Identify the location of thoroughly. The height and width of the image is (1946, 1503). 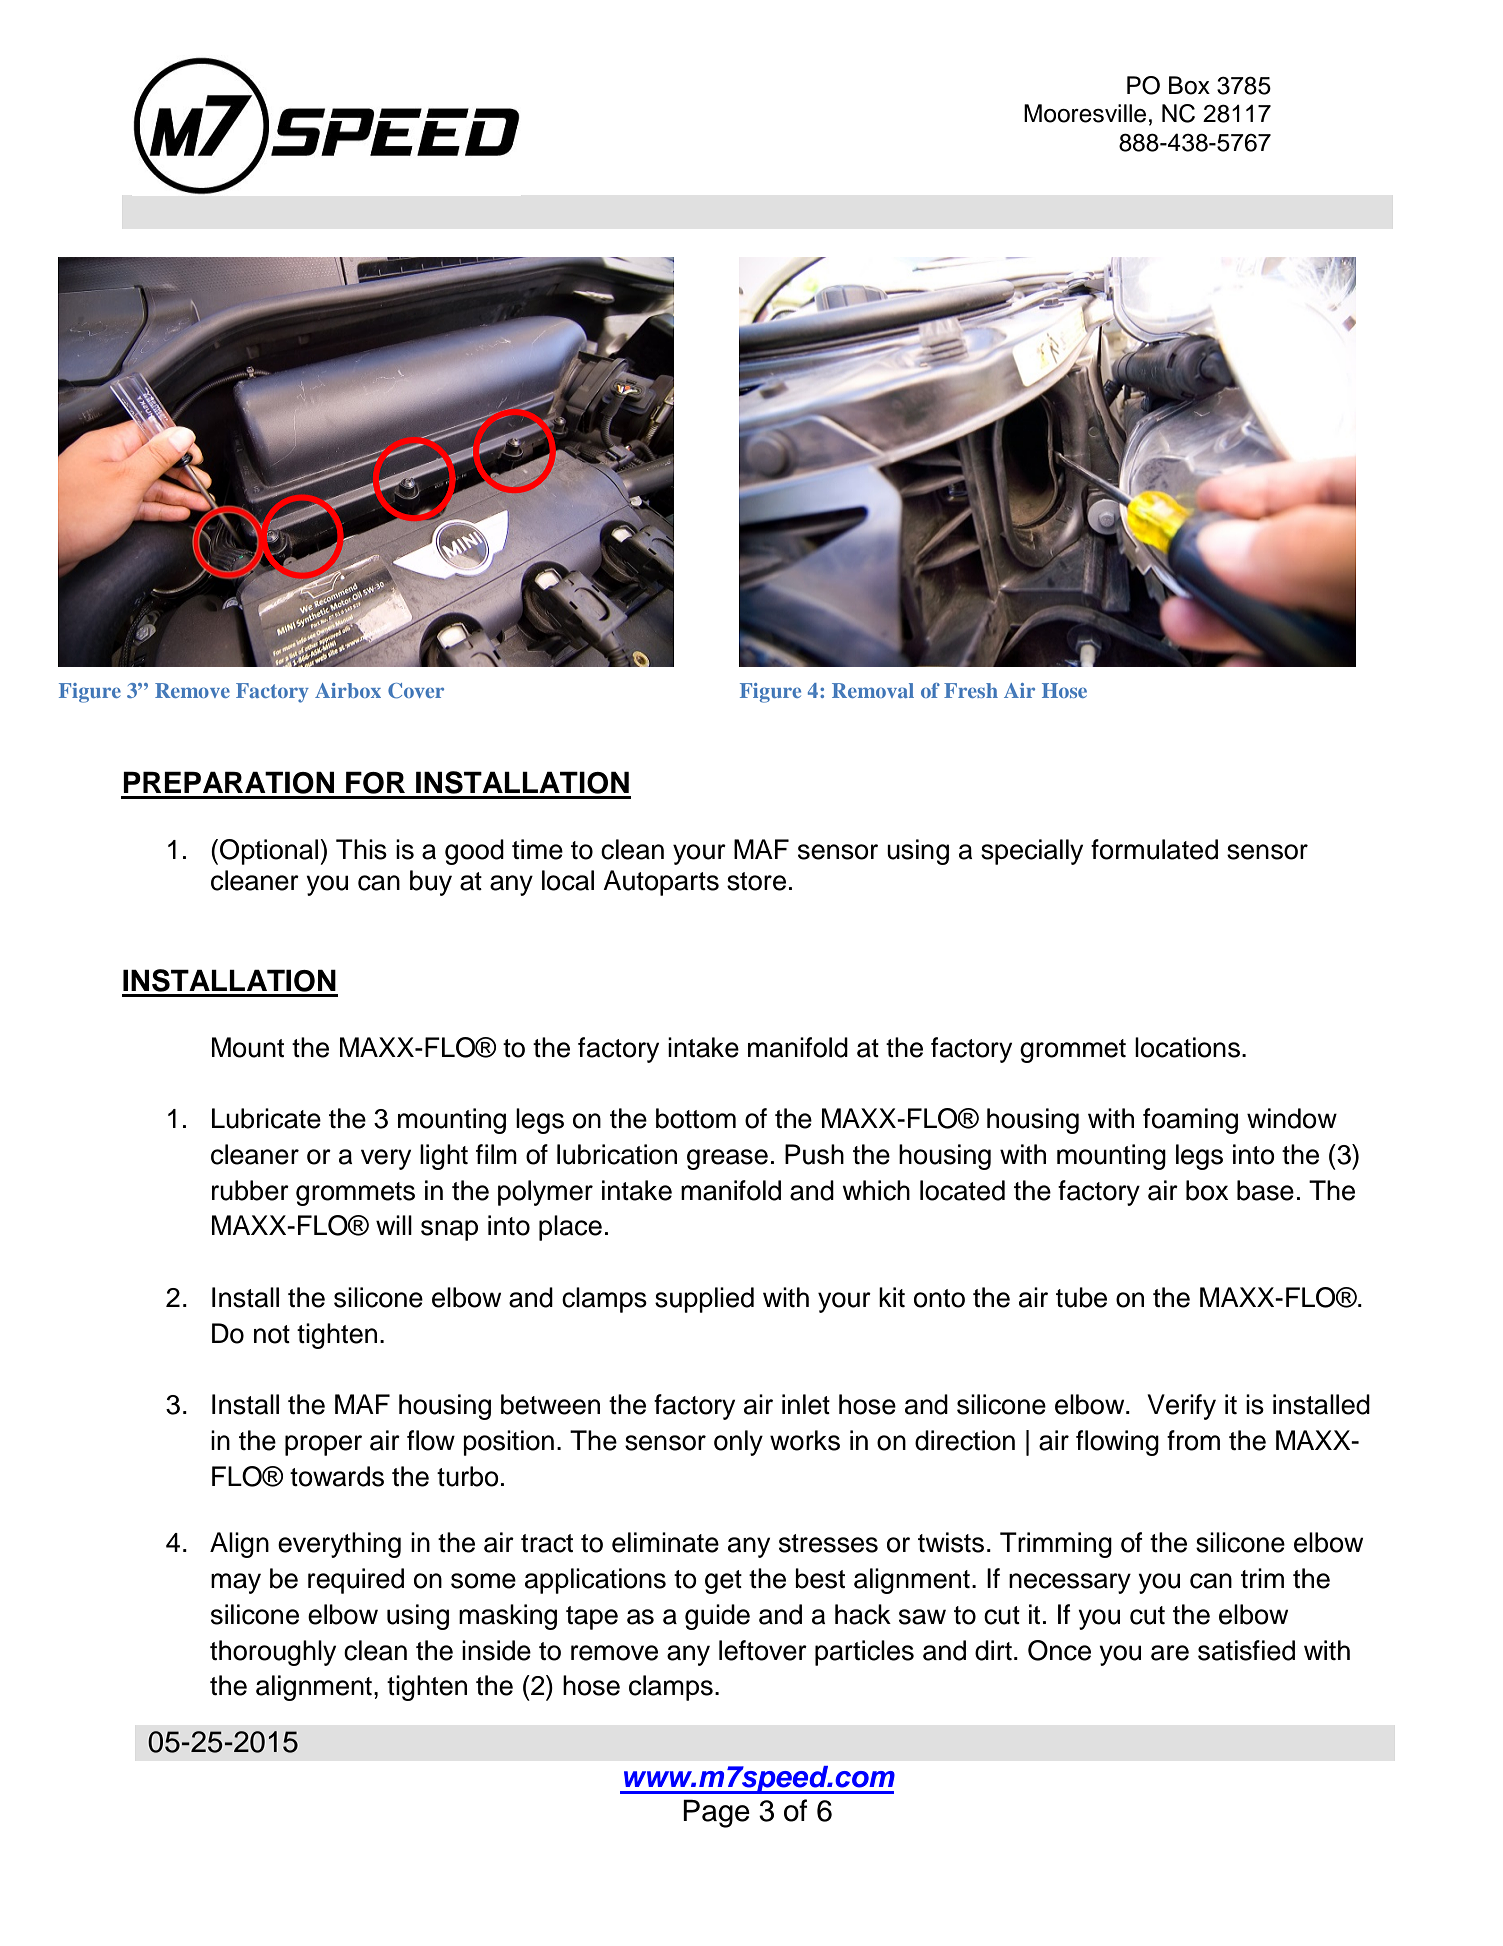
(273, 1653).
